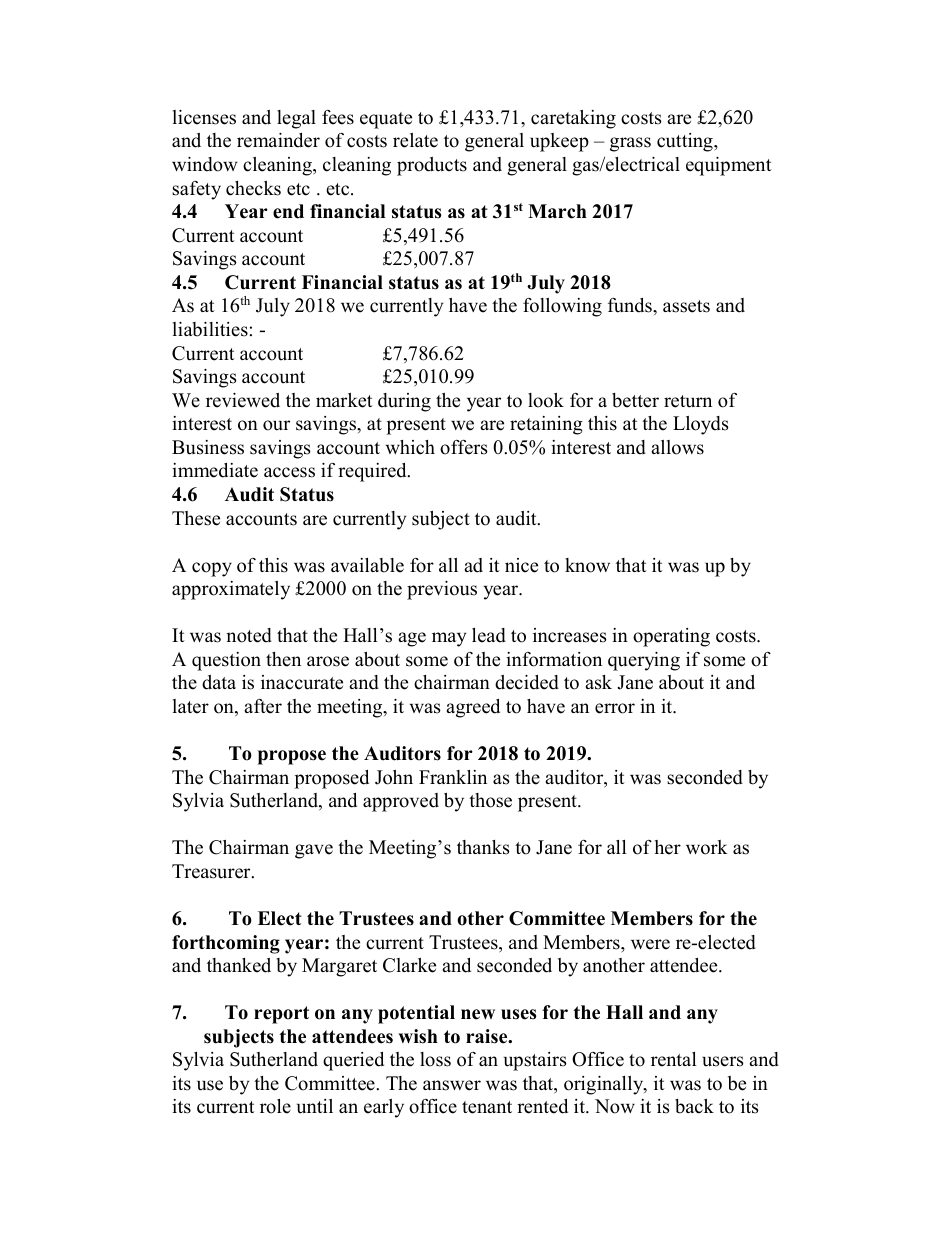 The image size is (952, 1233). What do you see at coordinates (452, 1085) in the page?
I see `answer` at bounding box center [452, 1085].
